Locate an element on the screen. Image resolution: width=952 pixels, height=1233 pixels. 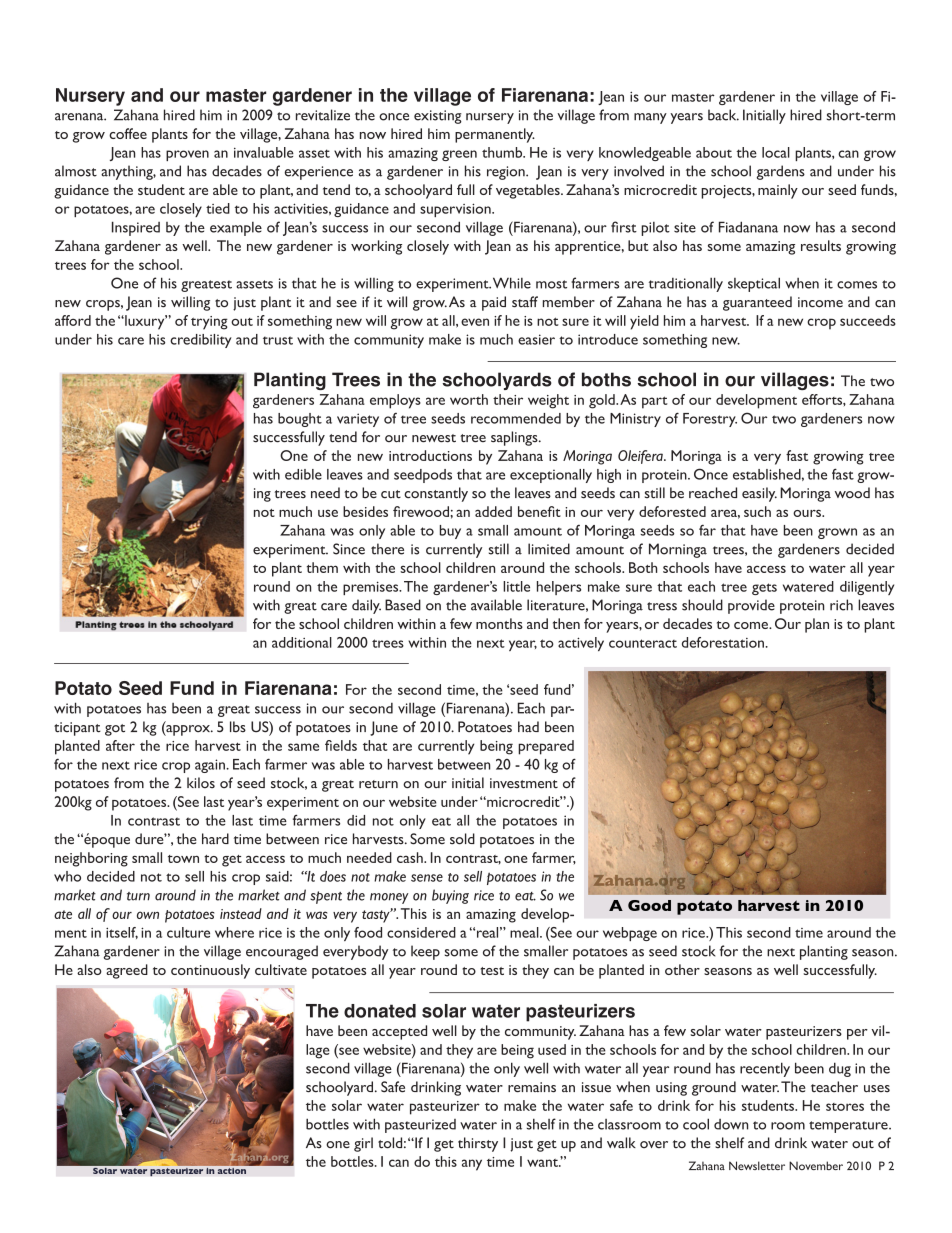
girl is located at coordinates (363, 1144).
